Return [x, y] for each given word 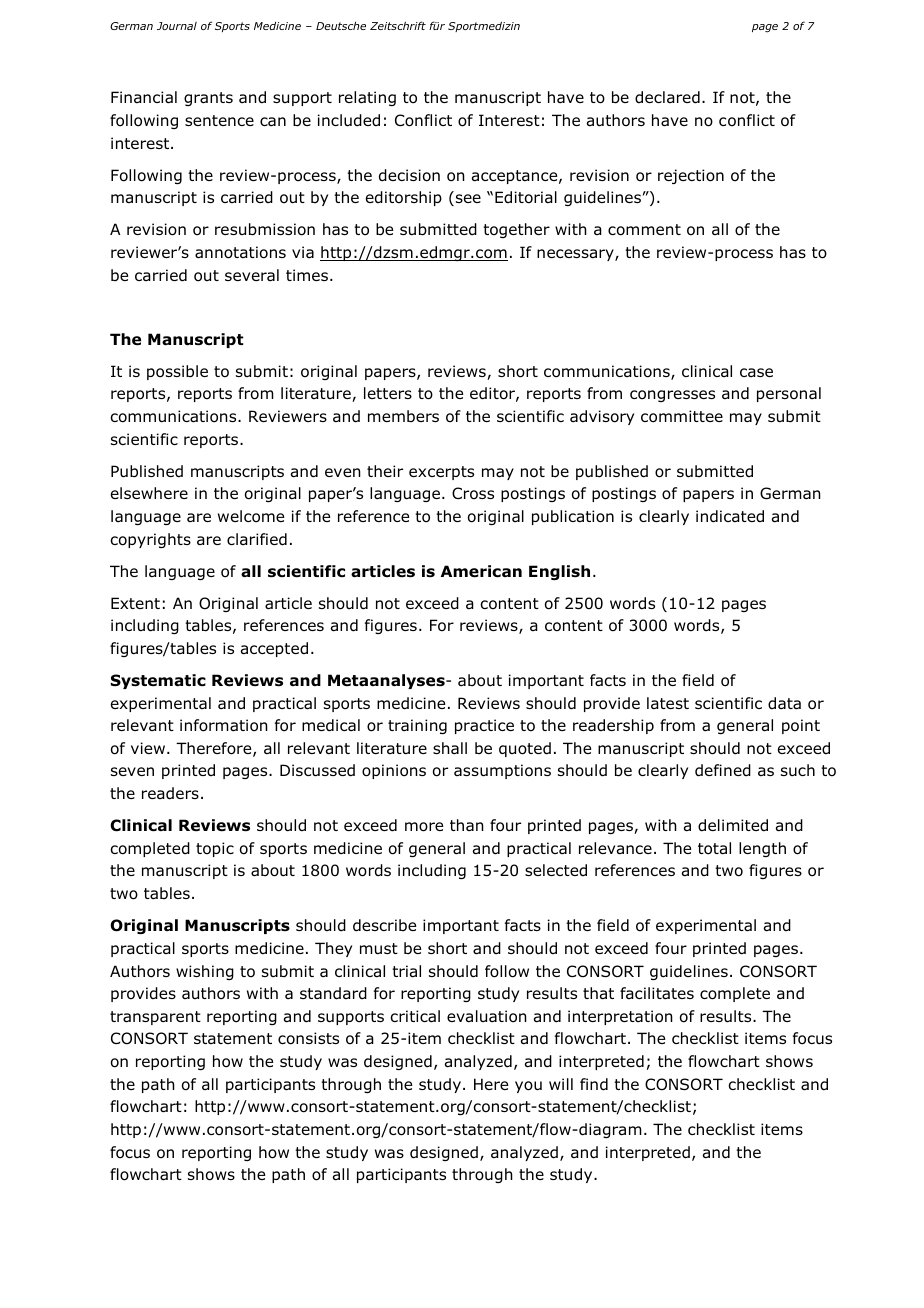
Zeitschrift [398, 25]
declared [667, 97]
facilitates [657, 993]
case [756, 372]
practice [484, 726]
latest [668, 703]
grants [208, 99]
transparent [155, 1018]
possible [177, 372]
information [224, 725]
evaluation [487, 1016]
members [403, 416]
